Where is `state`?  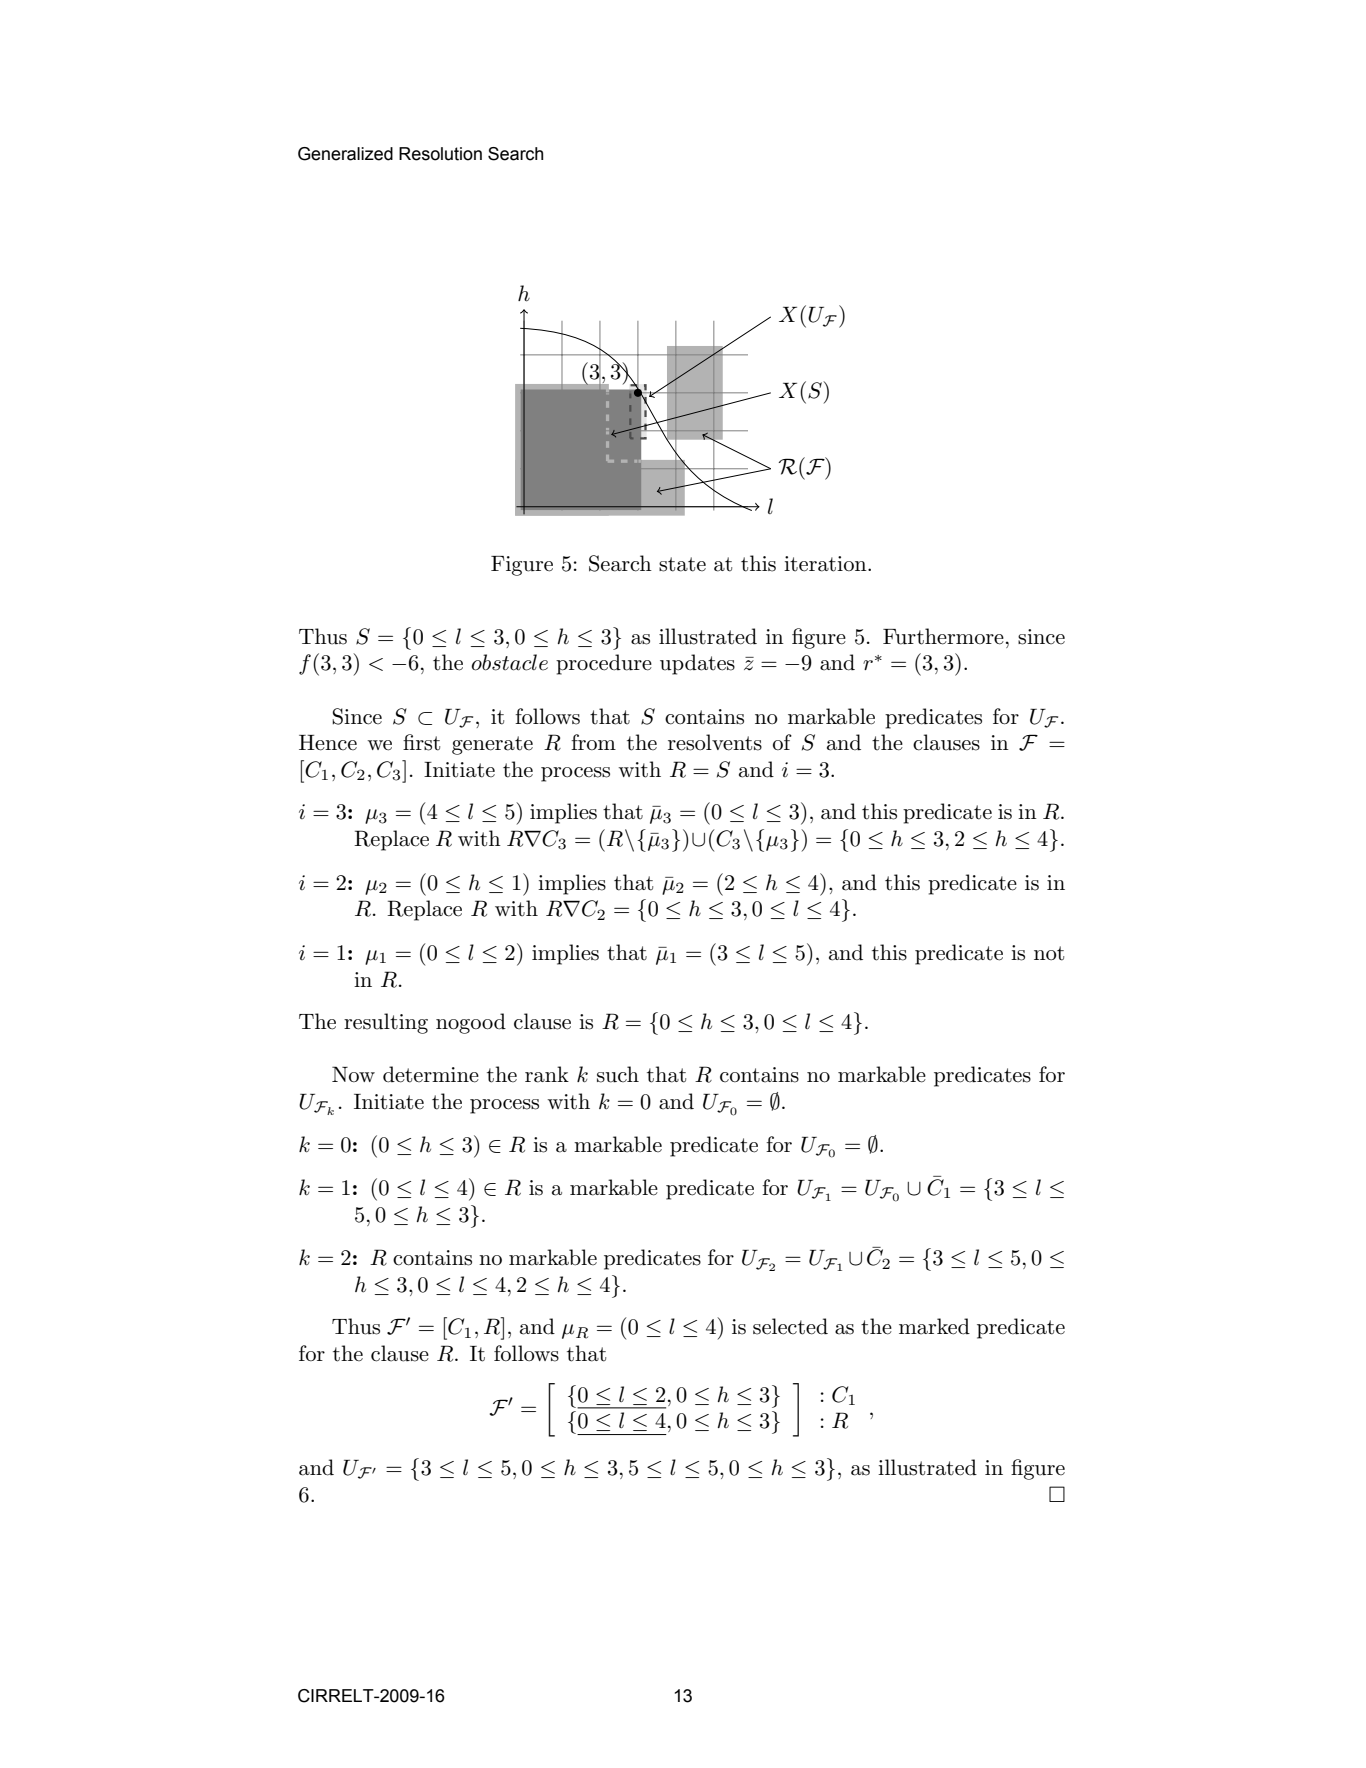
state is located at coordinates (682, 564).
